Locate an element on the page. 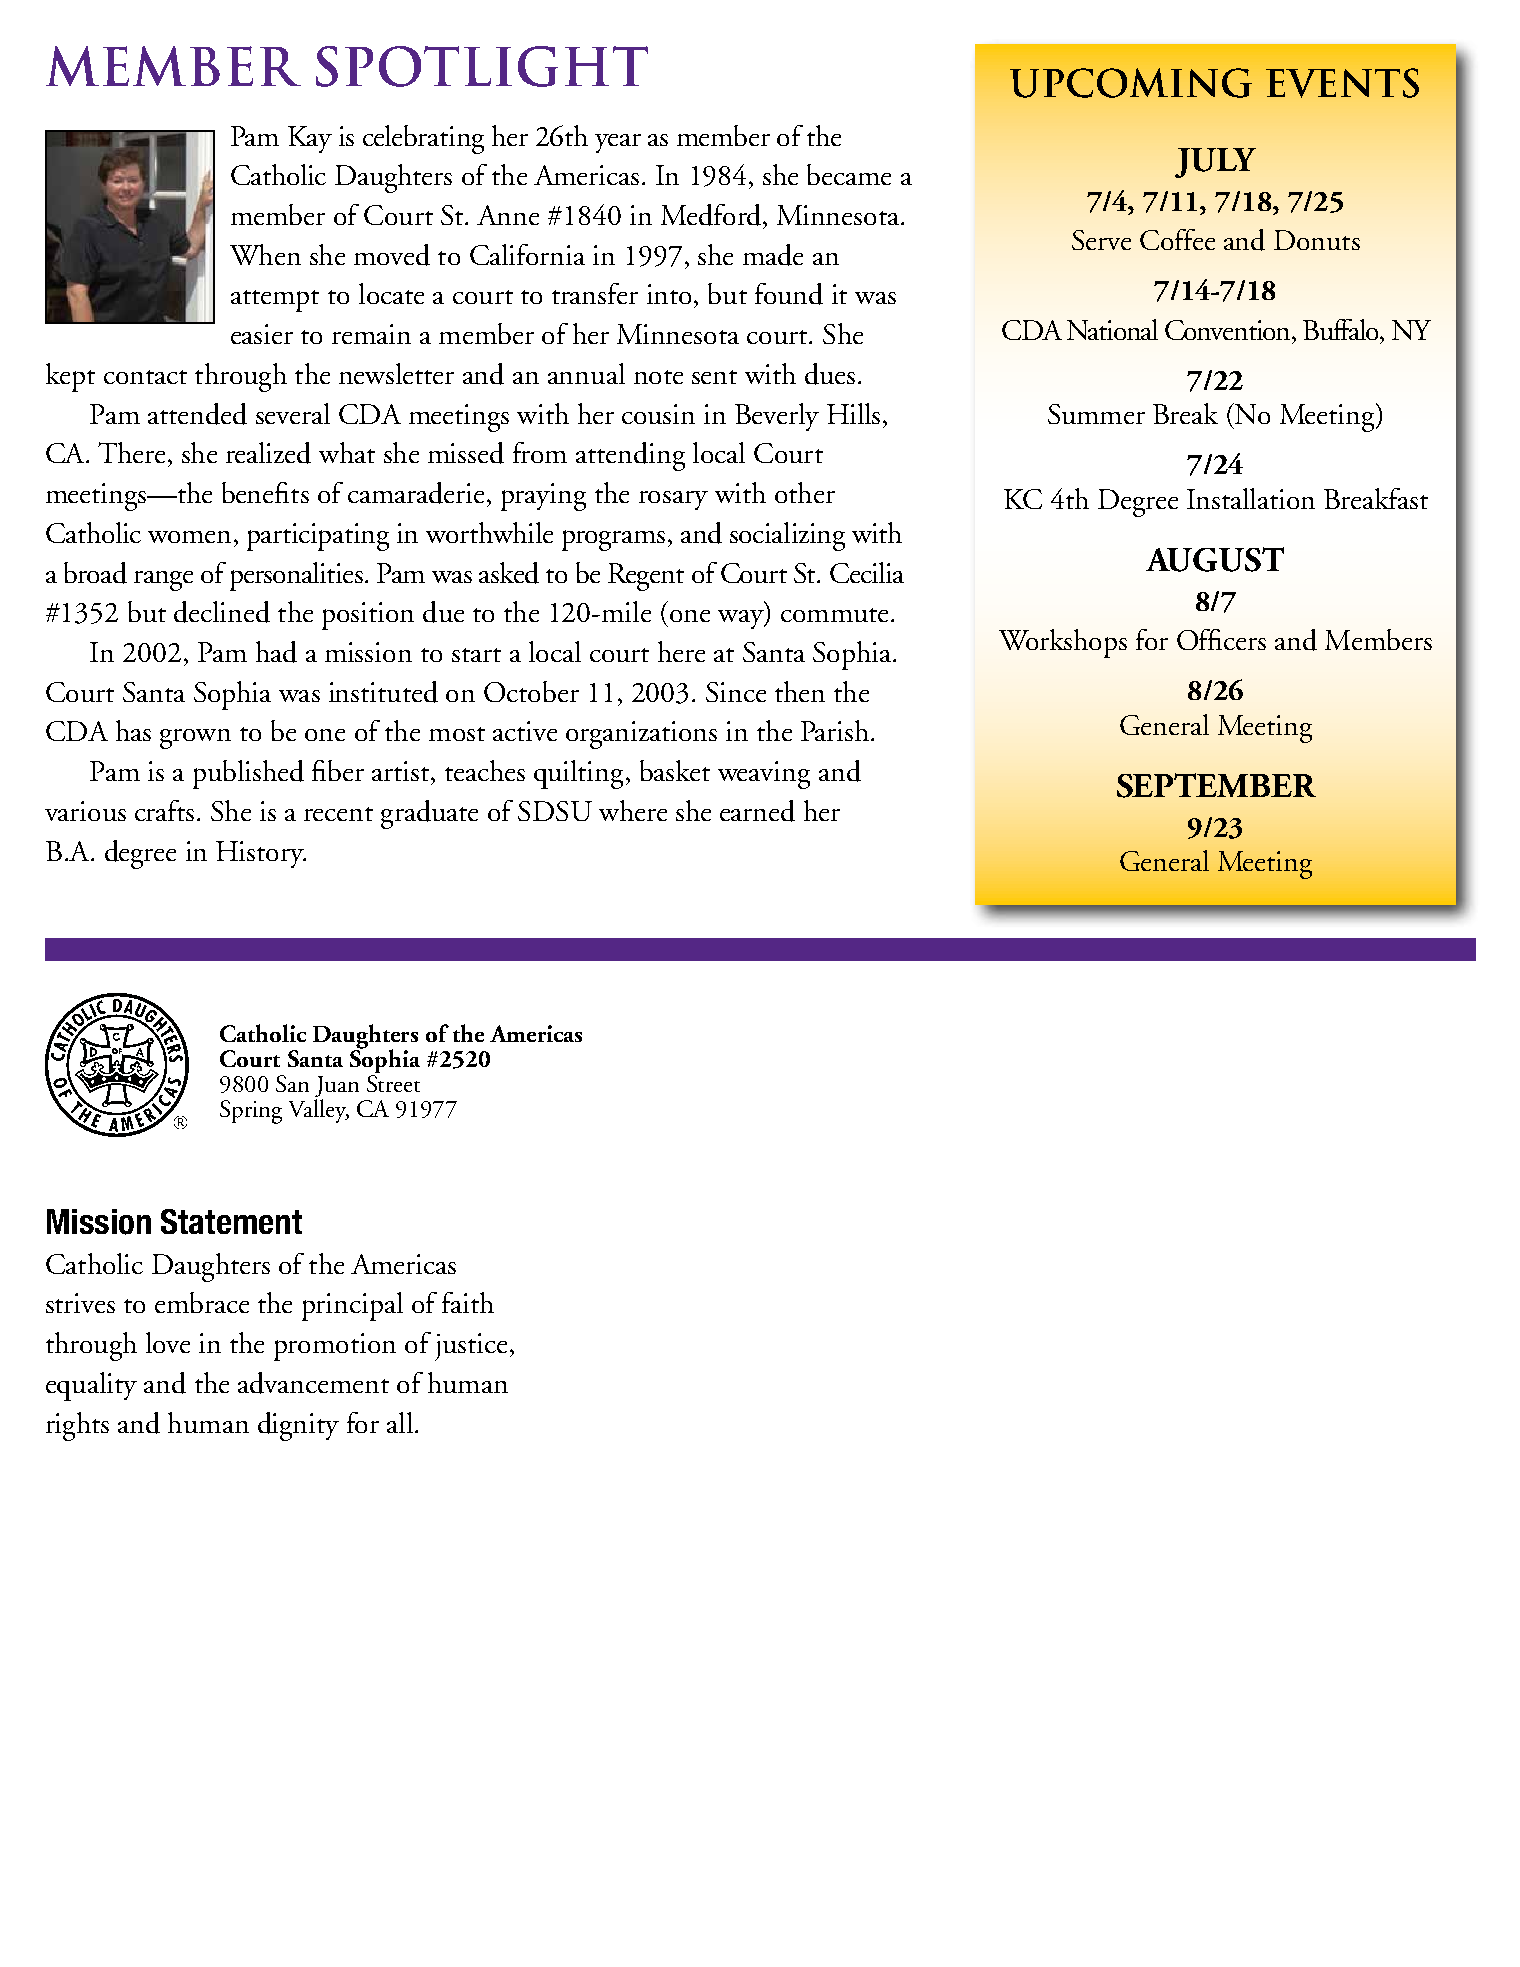  grown is located at coordinates (195, 739).
